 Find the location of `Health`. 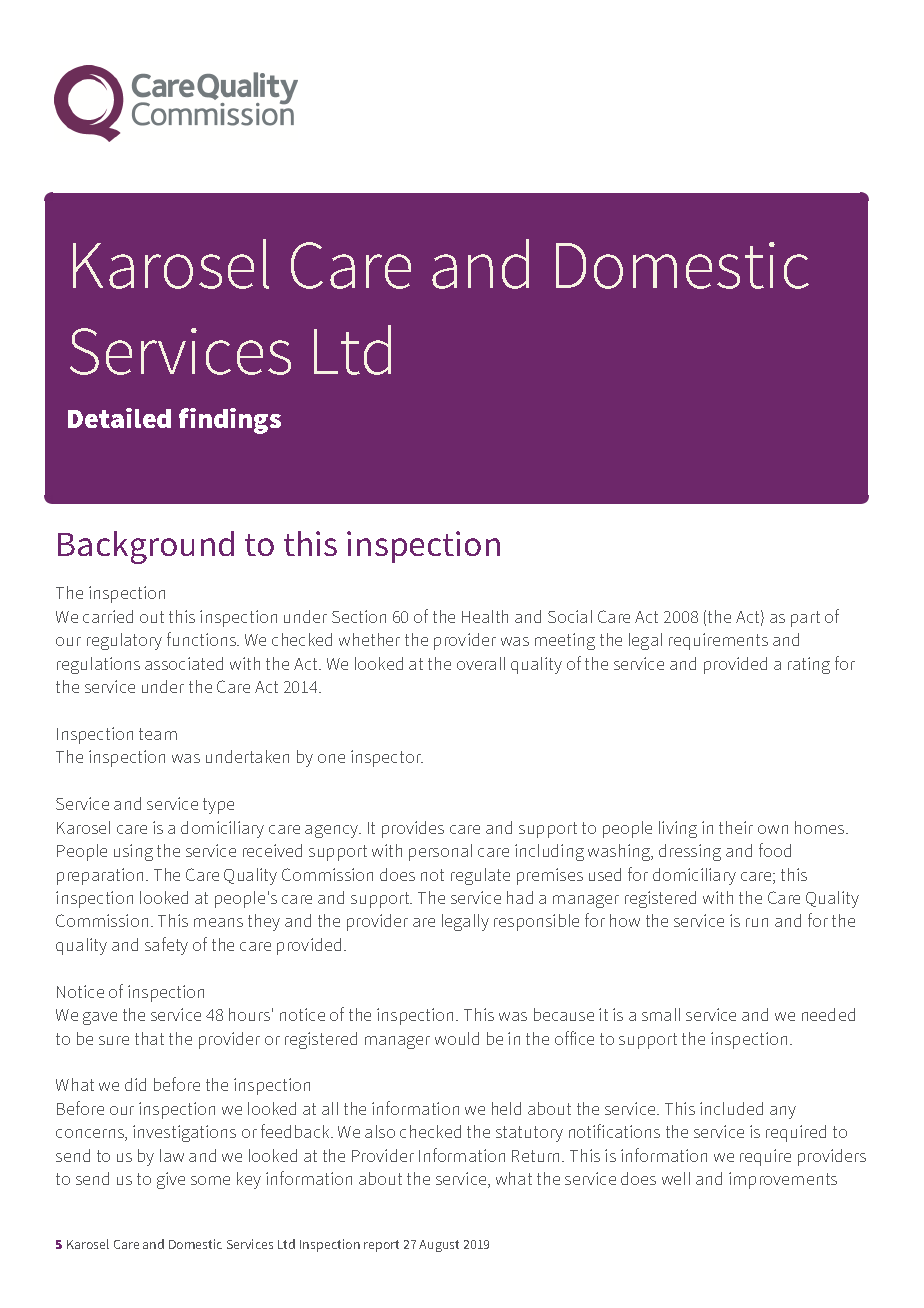

Health is located at coordinates (485, 616).
